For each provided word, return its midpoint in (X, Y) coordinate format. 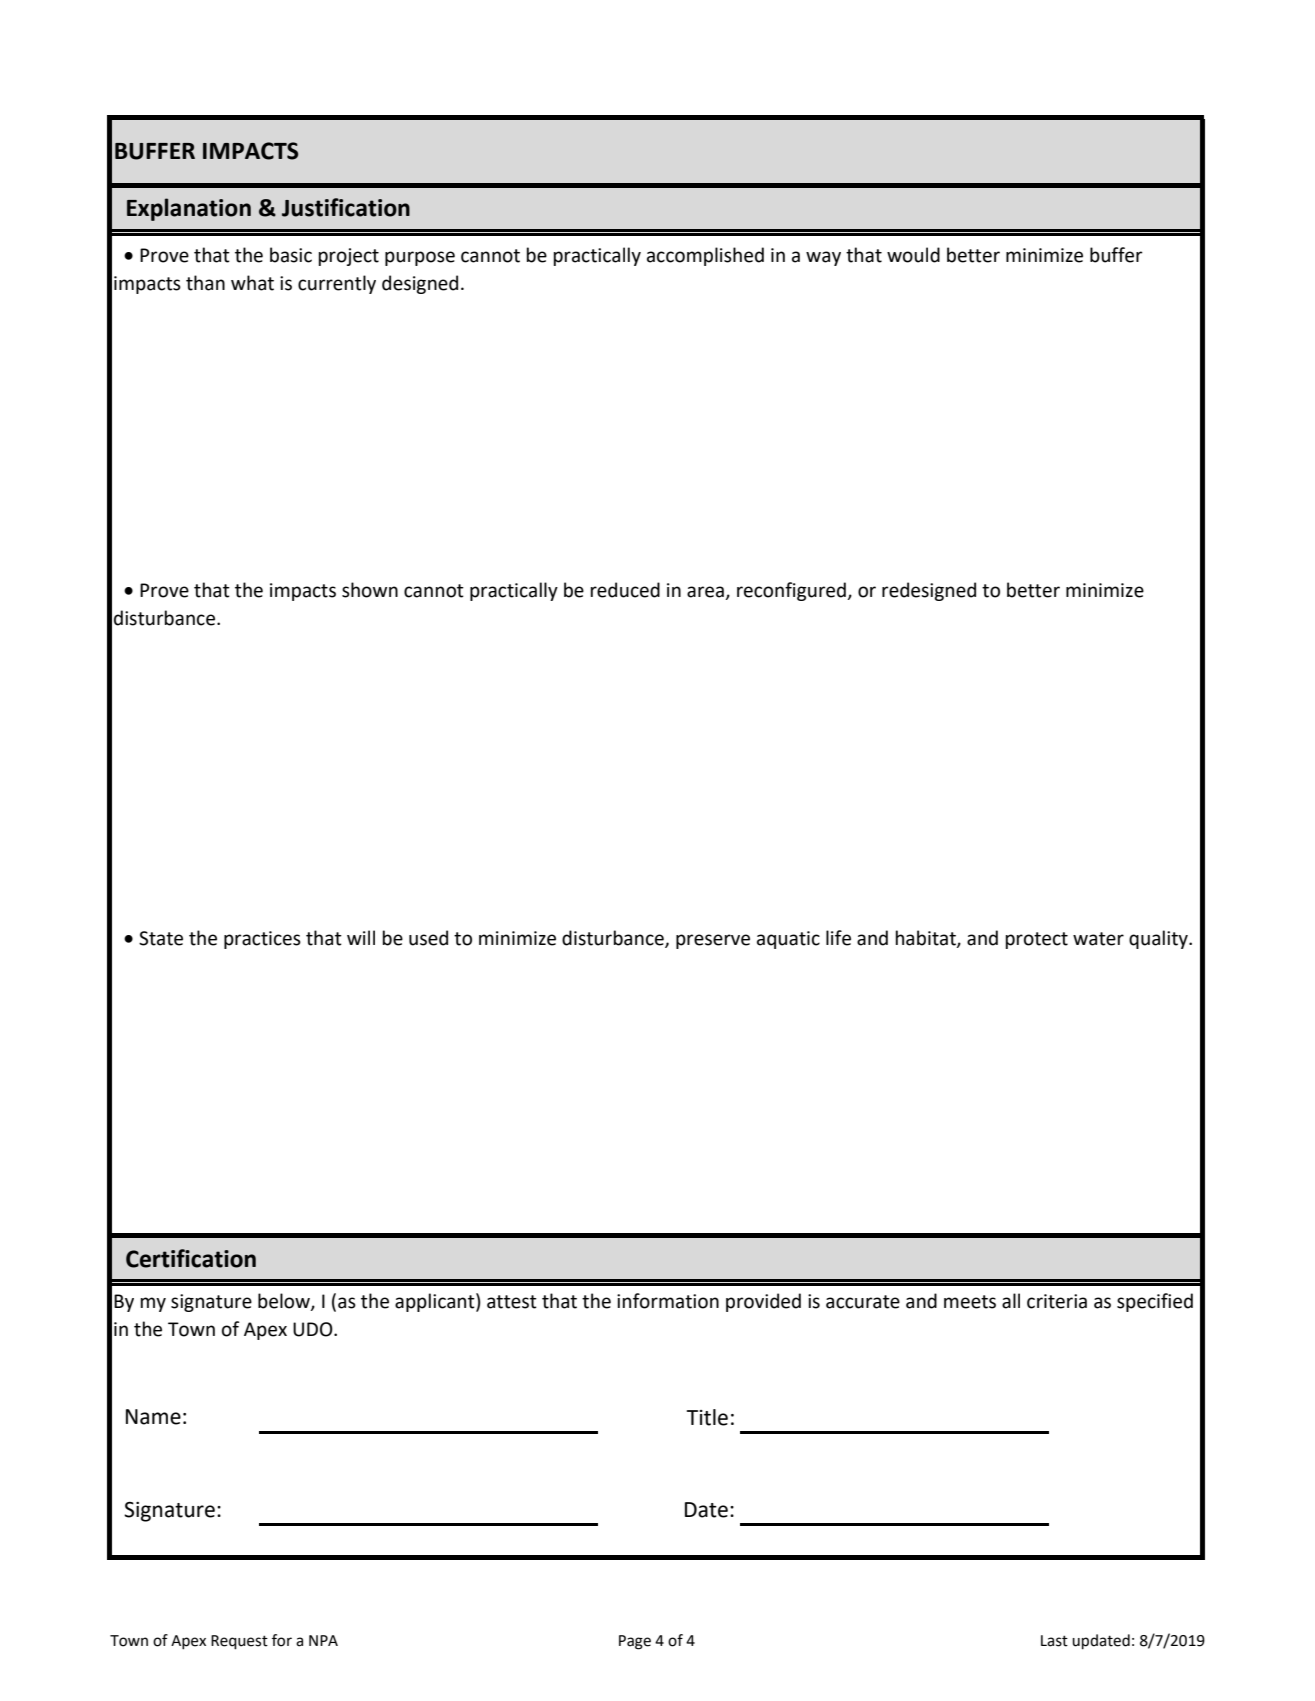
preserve (713, 941)
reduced (625, 590)
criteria (1057, 1301)
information (668, 1301)
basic (291, 255)
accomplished (705, 256)
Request (239, 1642)
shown (370, 590)
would (913, 255)
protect (1036, 940)
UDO (314, 1329)
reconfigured (792, 591)
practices (262, 940)
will (361, 937)
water (1098, 939)
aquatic (788, 940)
